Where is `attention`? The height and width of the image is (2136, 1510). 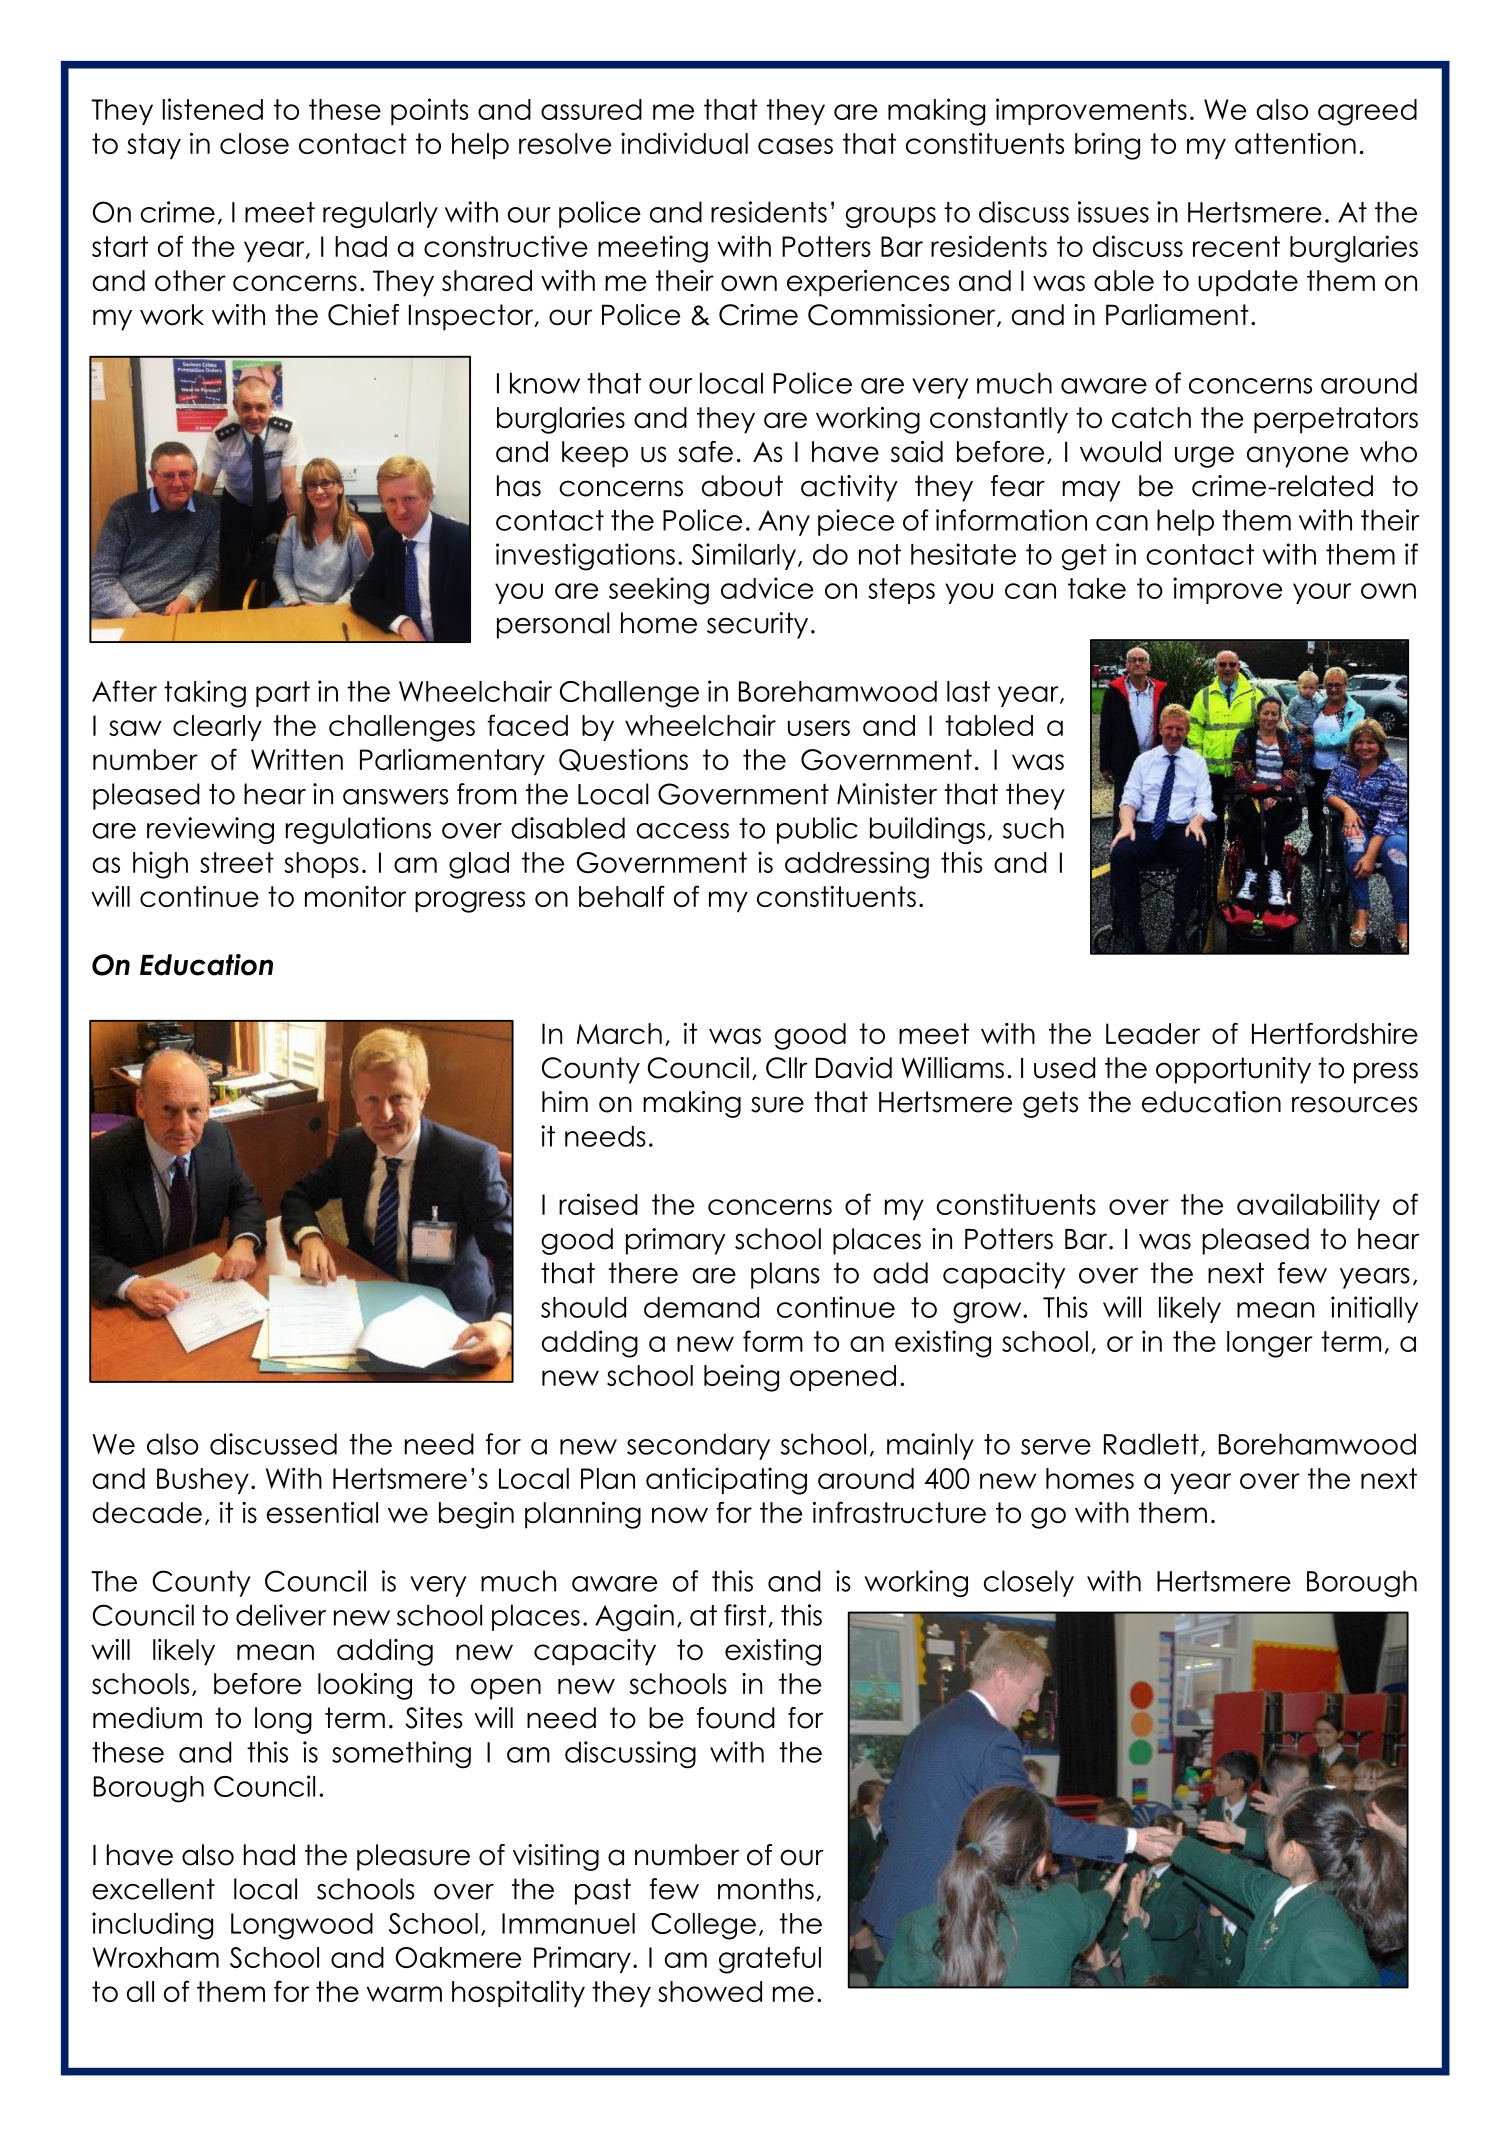
attention is located at coordinates (1295, 143).
